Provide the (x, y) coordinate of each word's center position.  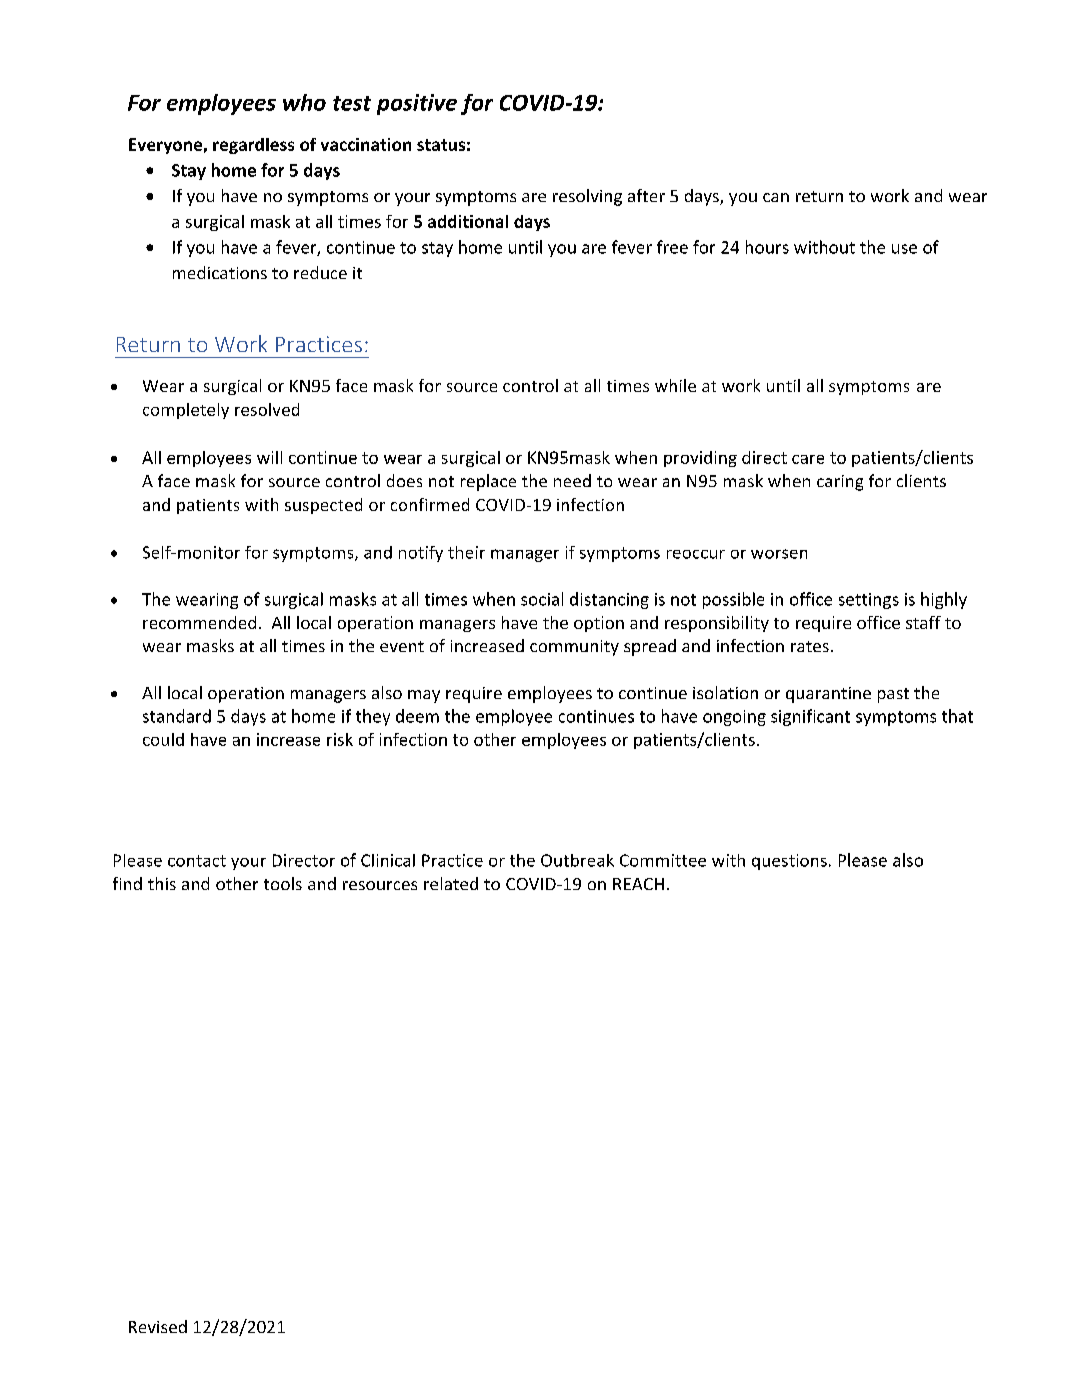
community (574, 648)
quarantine (828, 695)
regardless (253, 146)
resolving (587, 197)
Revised (158, 1326)
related (451, 883)
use (904, 249)
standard (177, 716)
